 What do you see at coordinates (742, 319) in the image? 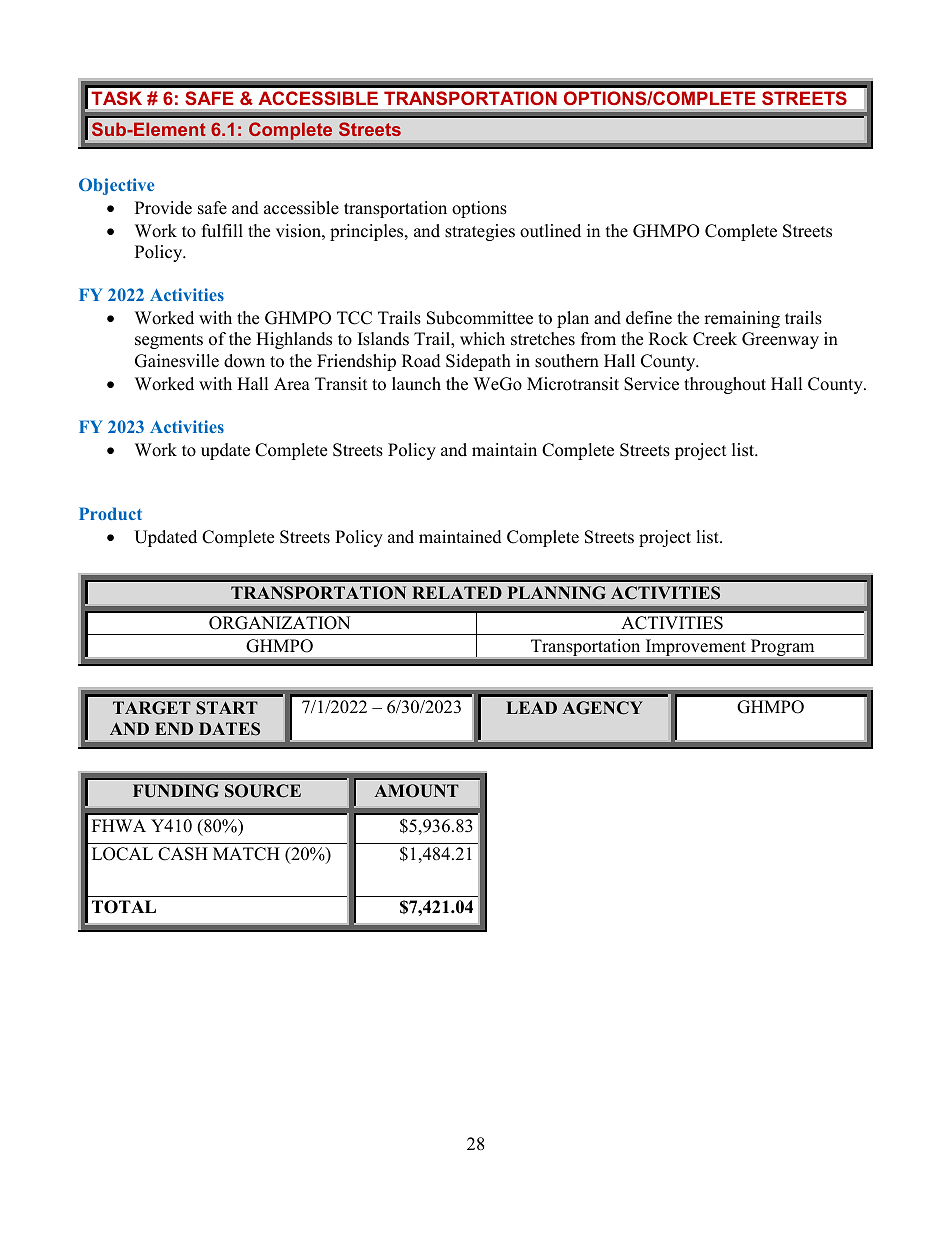
I see `remaining` at bounding box center [742, 319].
